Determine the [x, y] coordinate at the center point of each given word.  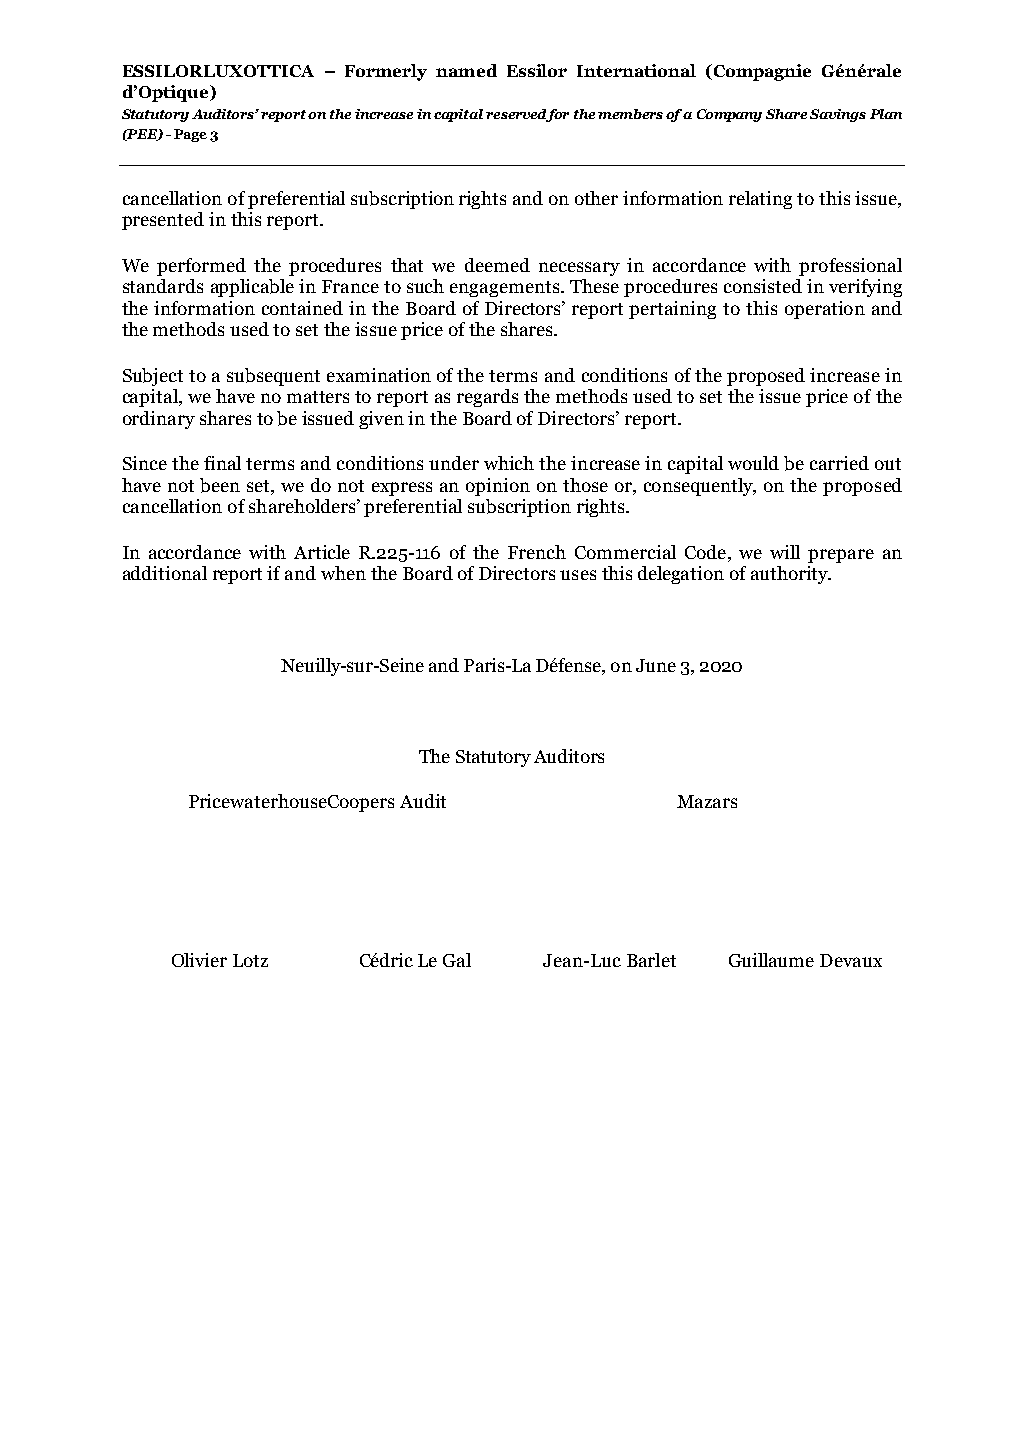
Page [190, 135]
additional [165, 573]
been [220, 485]
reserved [517, 115]
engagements [506, 289]
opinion [498, 487]
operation [825, 310]
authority [790, 575]
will [785, 552]
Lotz [250, 960]
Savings [838, 115]
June [656, 665]
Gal [457, 960]
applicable [252, 288]
